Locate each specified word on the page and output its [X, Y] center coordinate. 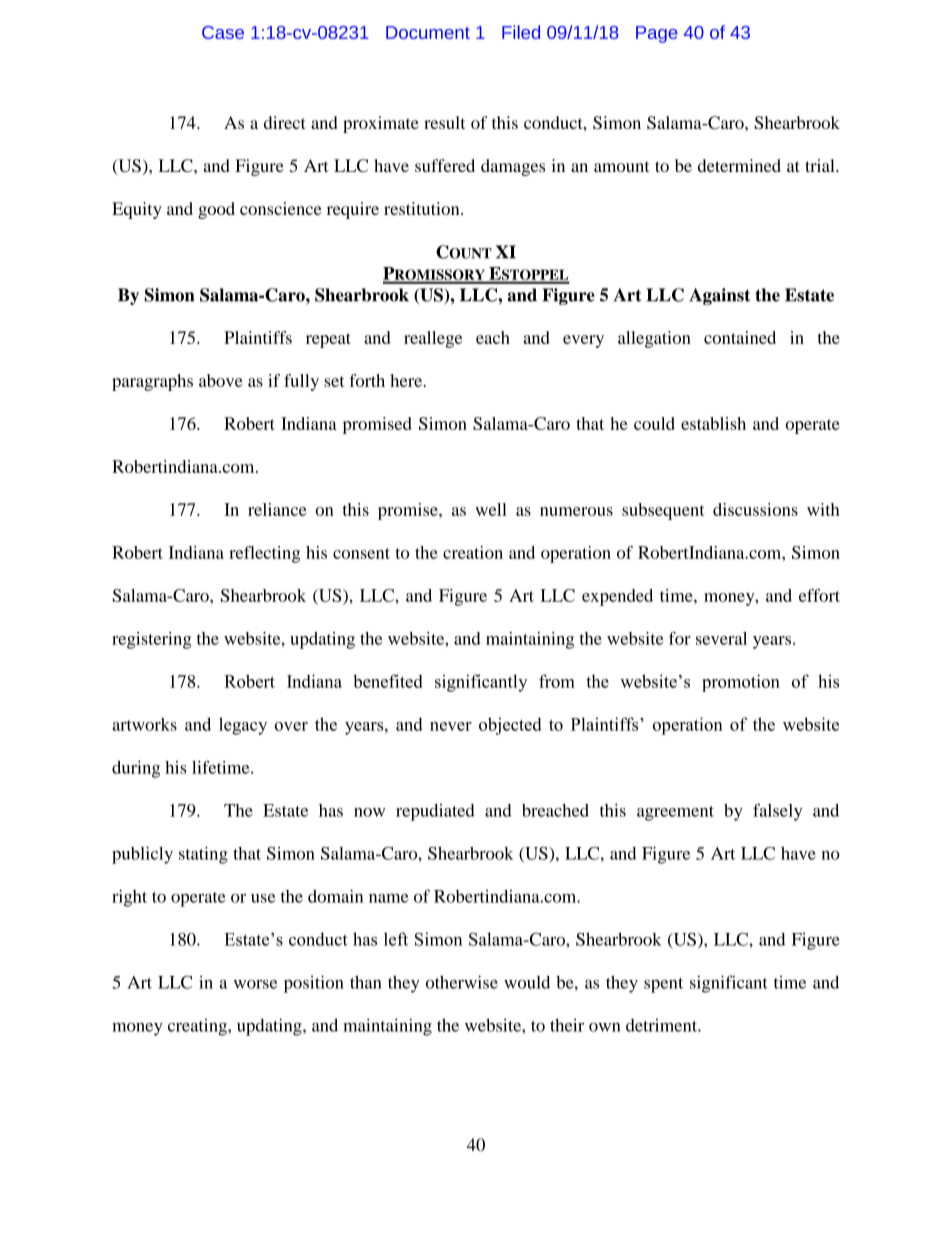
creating [198, 1027]
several [721, 638]
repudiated [435, 812]
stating [203, 855]
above [221, 380]
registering [151, 640]
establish [713, 423]
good [216, 210]
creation [473, 552]
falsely [777, 812]
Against [719, 296]
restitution [423, 208]
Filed [521, 32]
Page [657, 34]
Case [223, 32]
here [407, 380]
